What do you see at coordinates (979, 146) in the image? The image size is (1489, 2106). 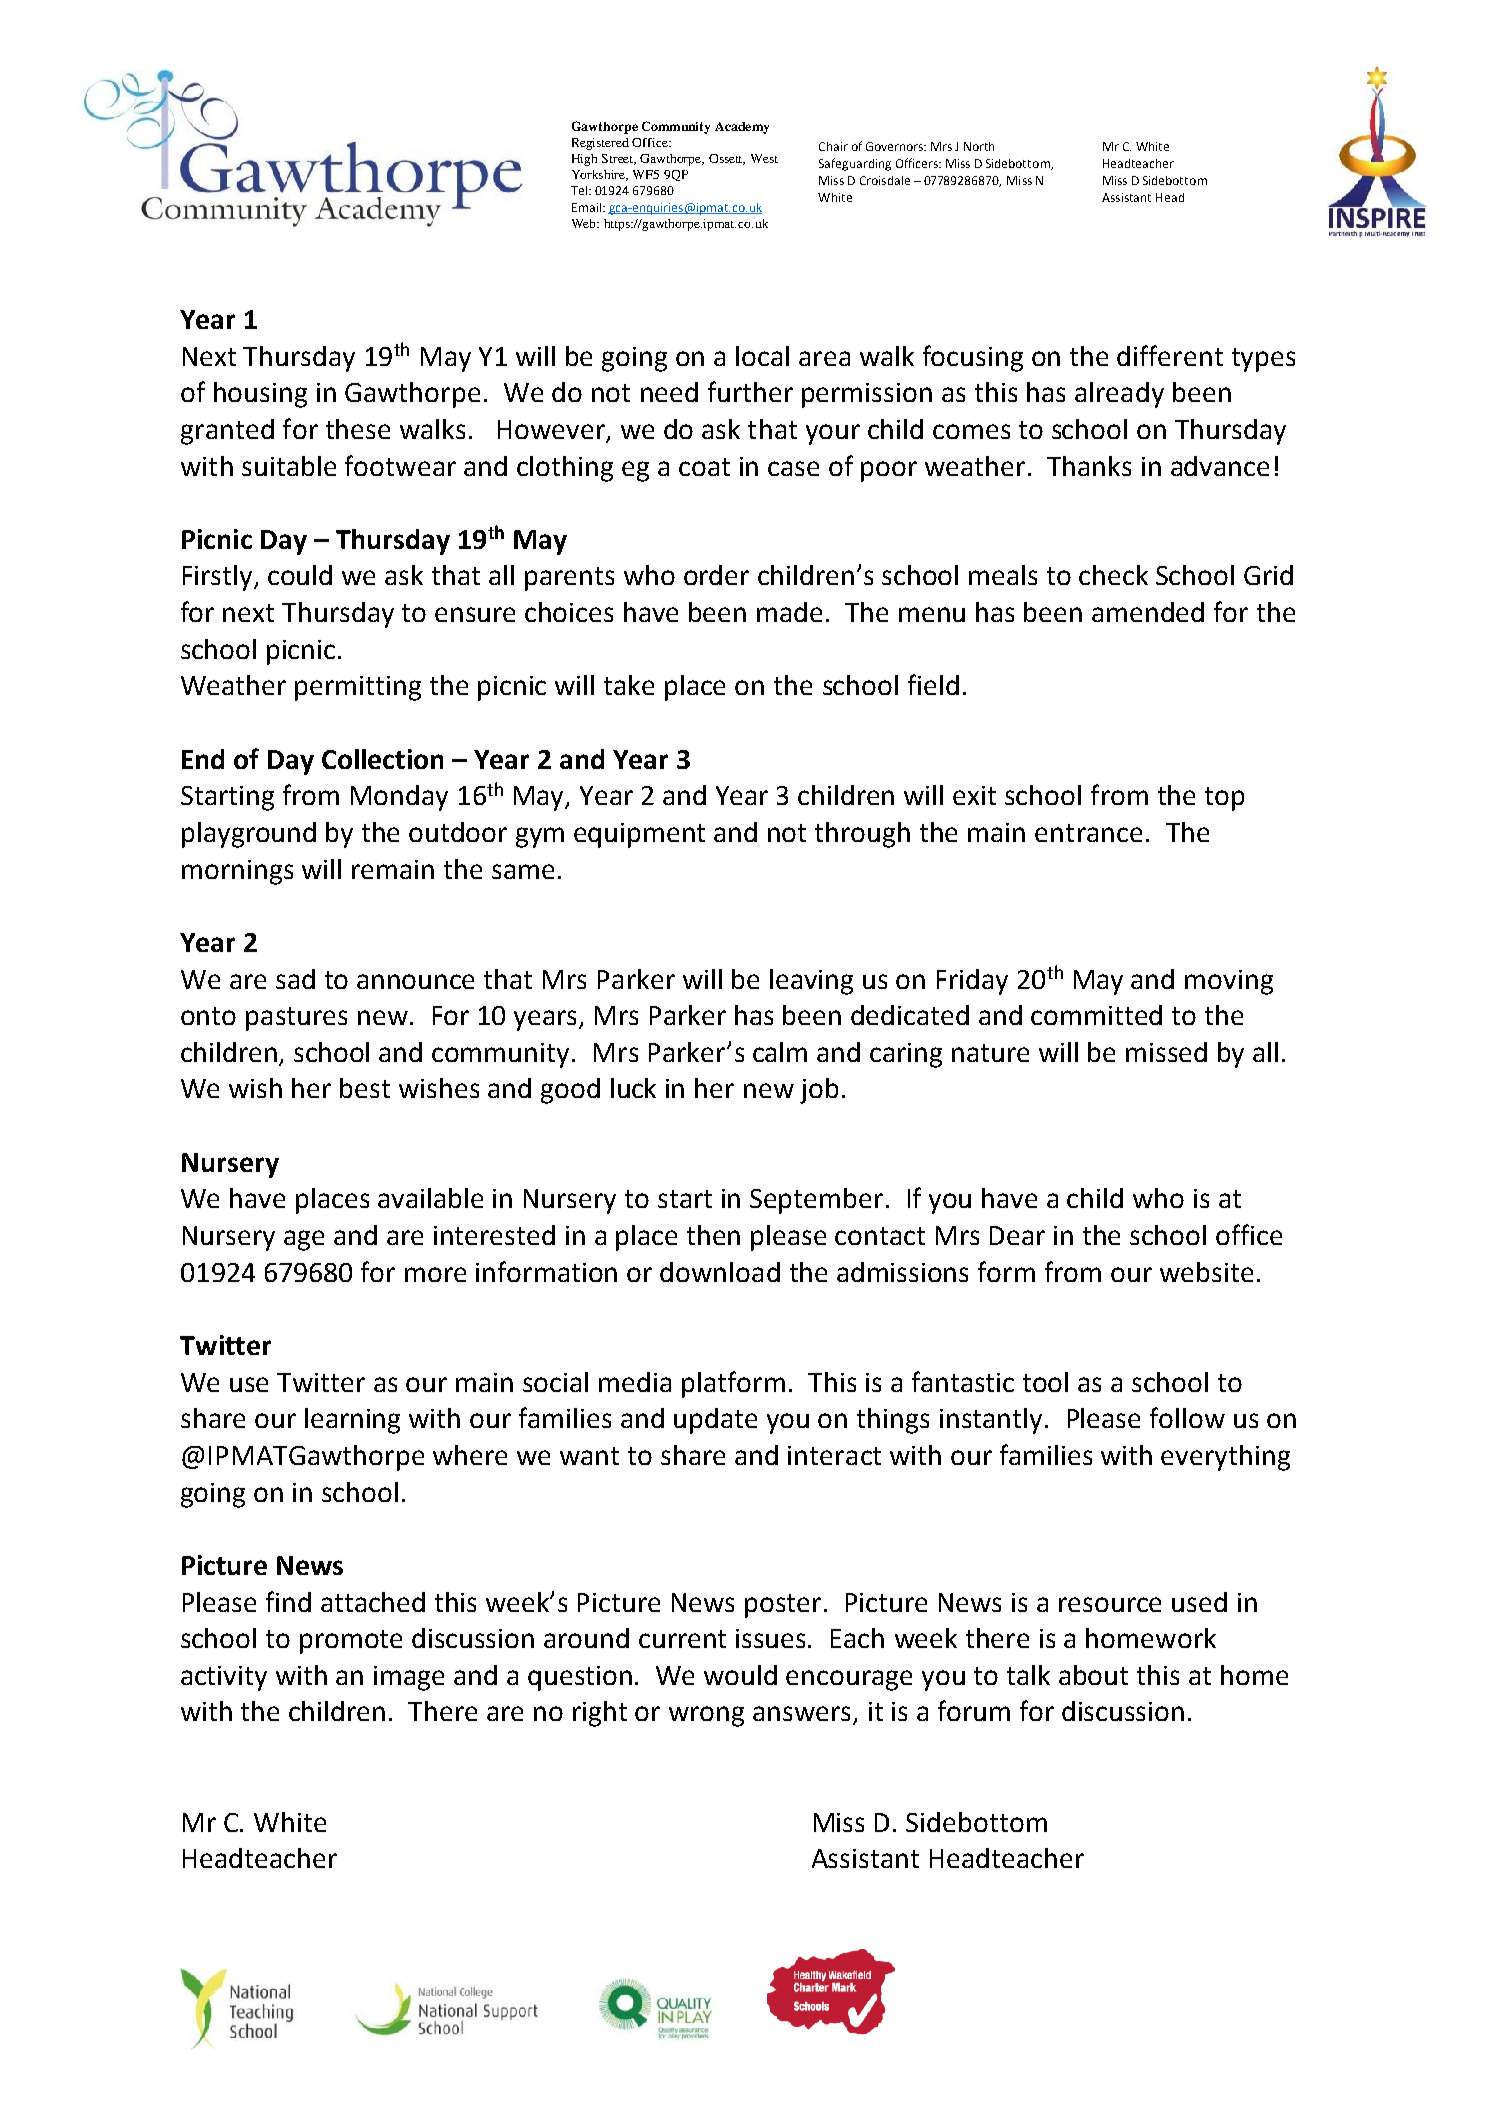 I see `North` at bounding box center [979, 146].
